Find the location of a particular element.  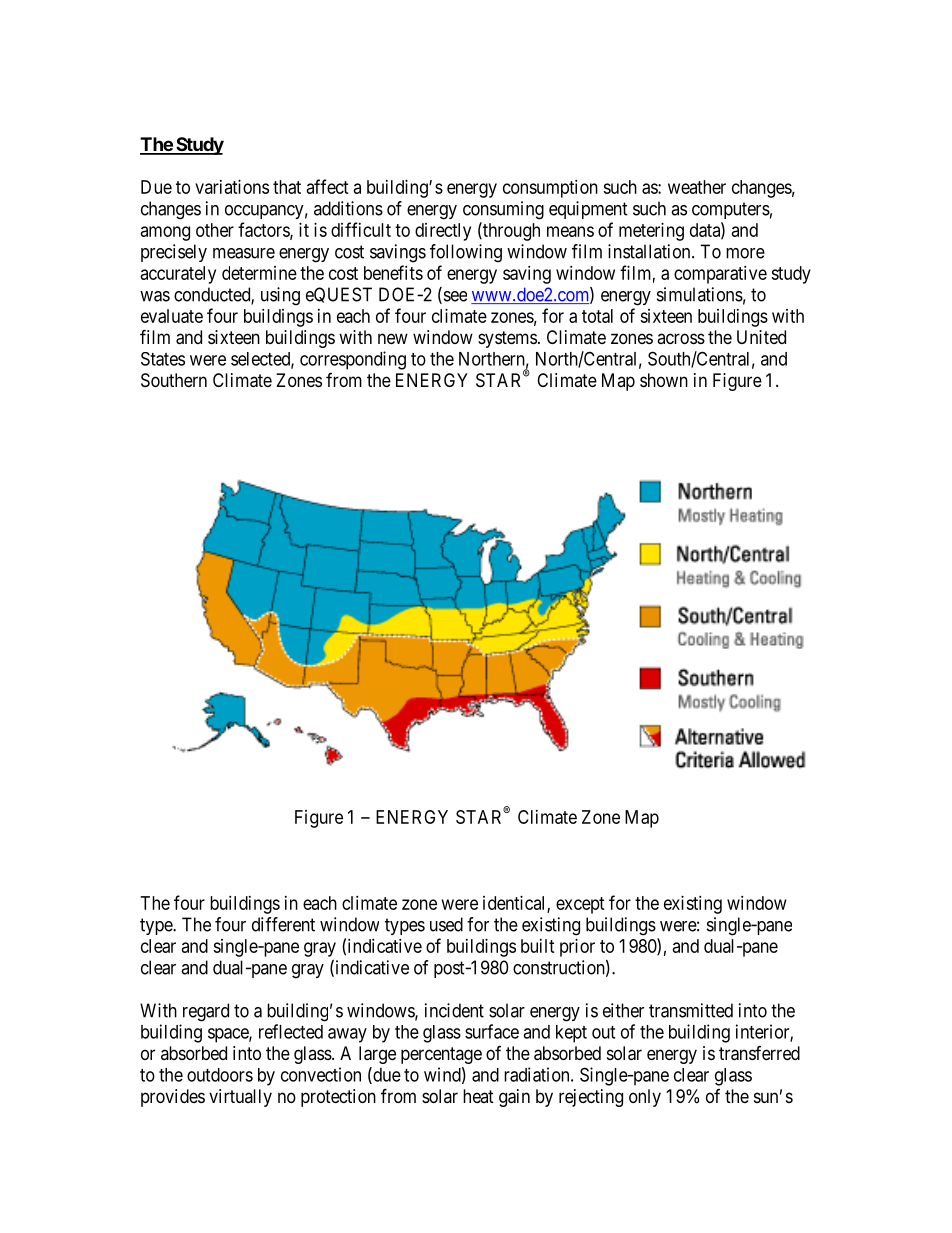

directly is located at coordinates (443, 232).
